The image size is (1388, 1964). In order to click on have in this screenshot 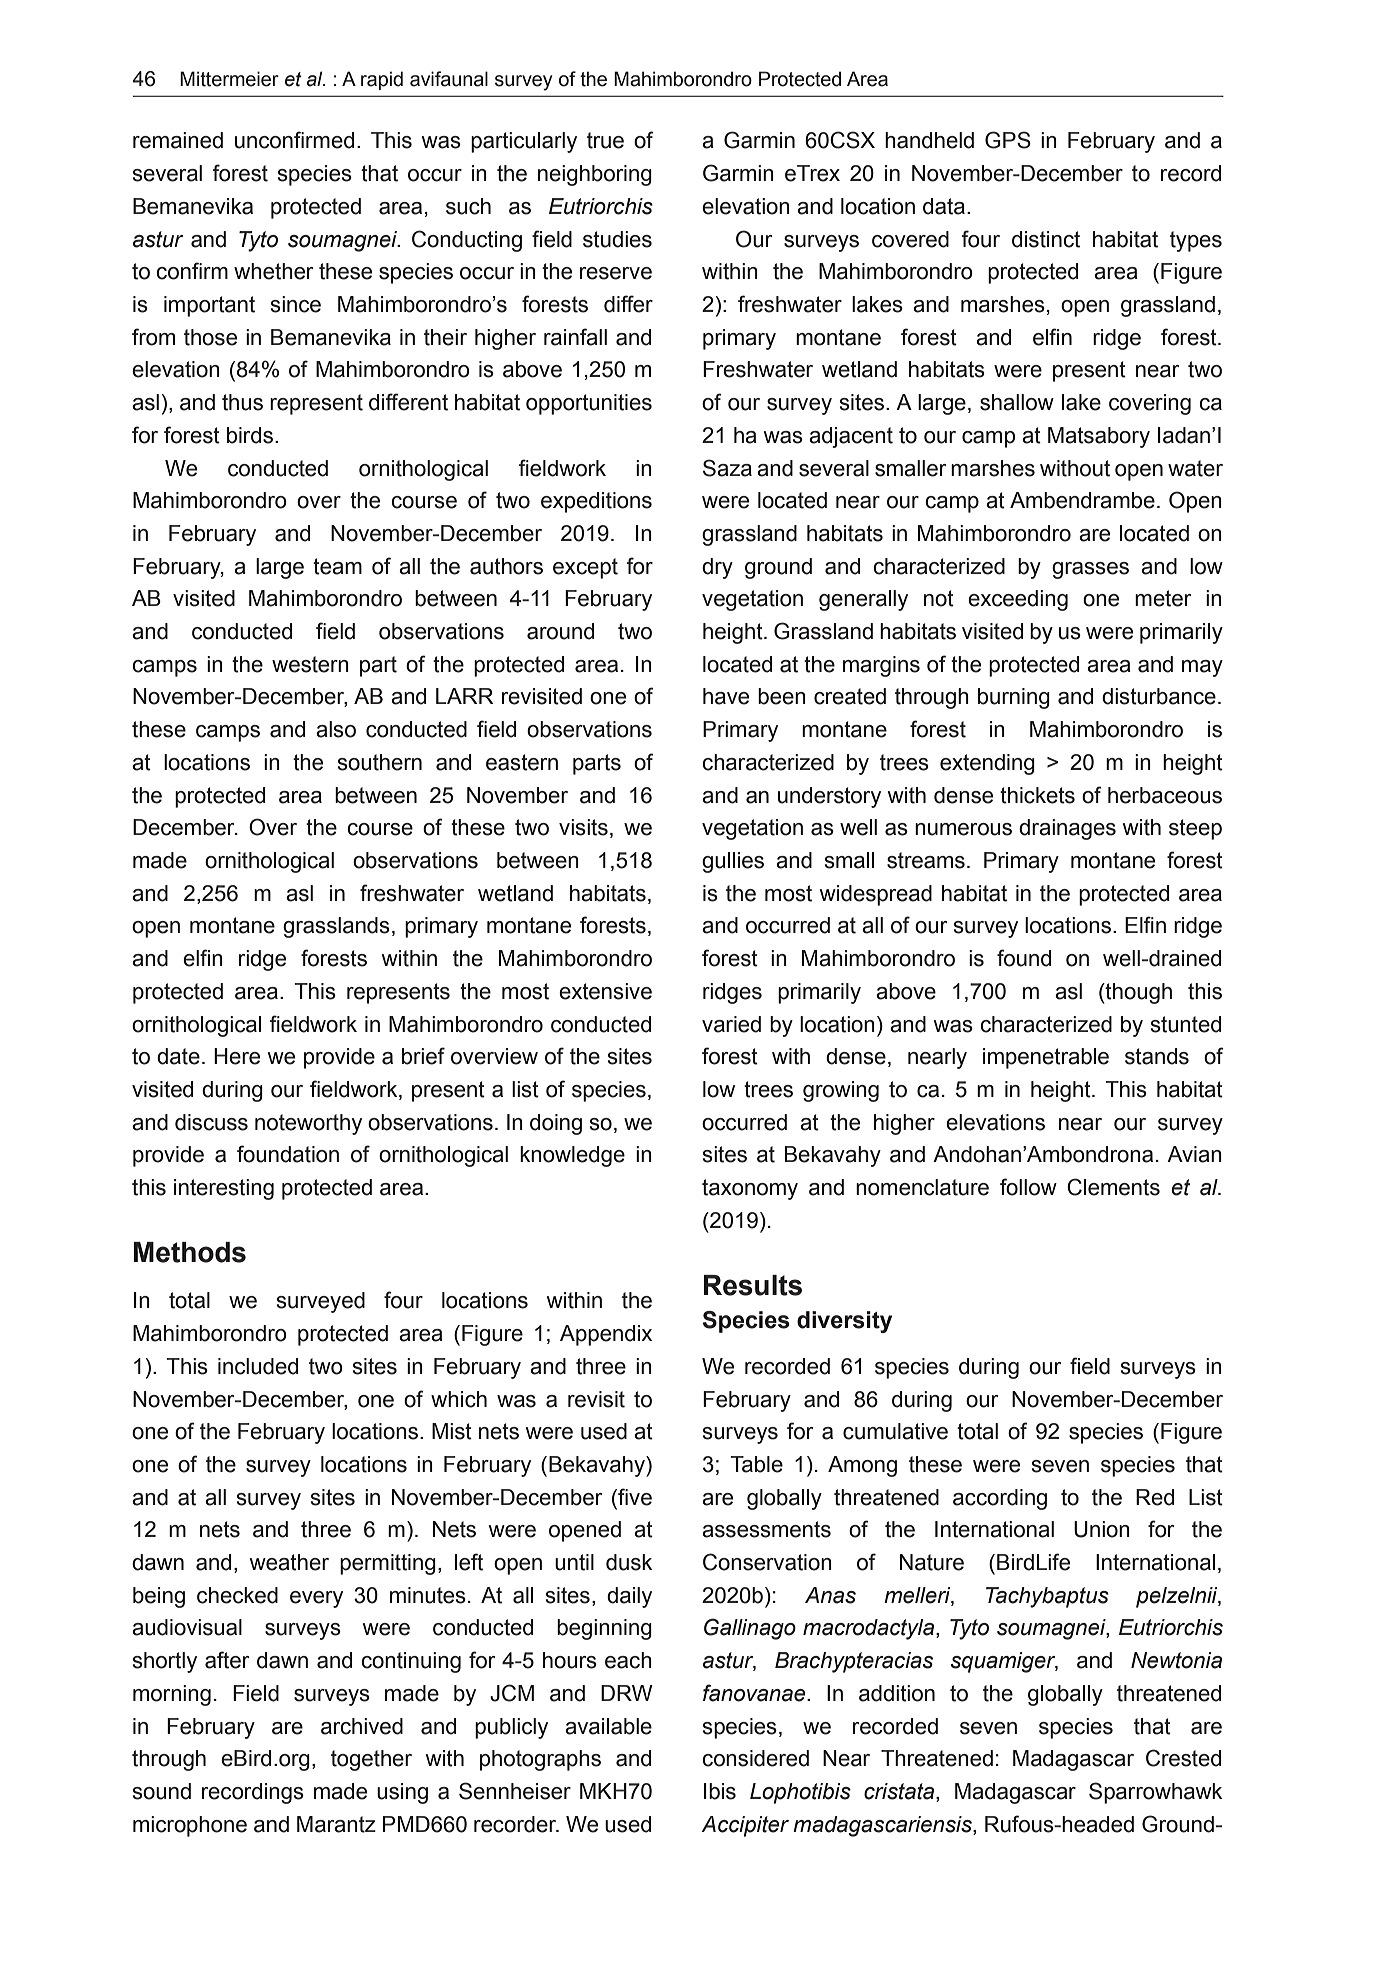, I will do `click(726, 696)`.
